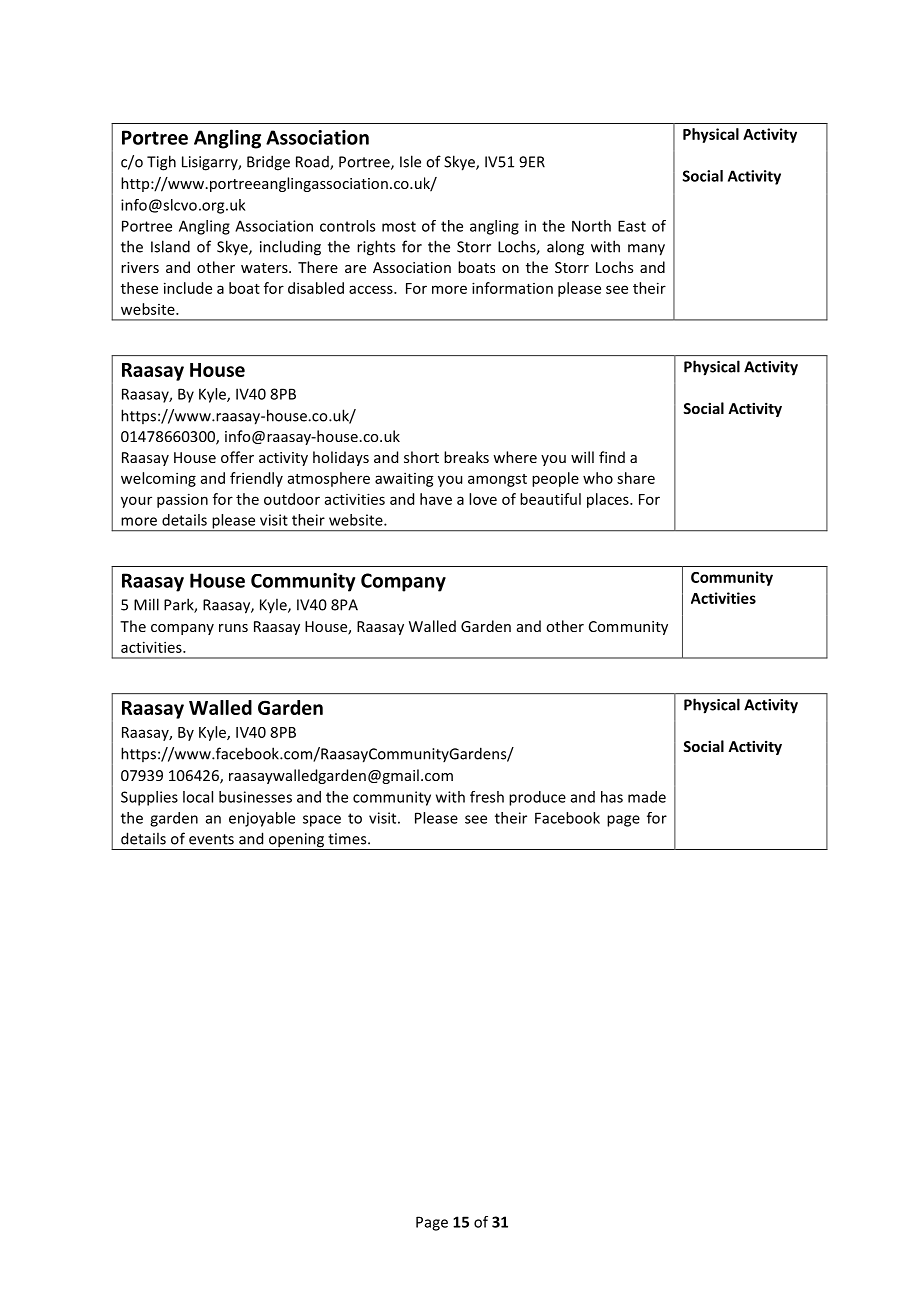 The width and height of the screenshot is (924, 1308). I want to click on events, so click(211, 839).
